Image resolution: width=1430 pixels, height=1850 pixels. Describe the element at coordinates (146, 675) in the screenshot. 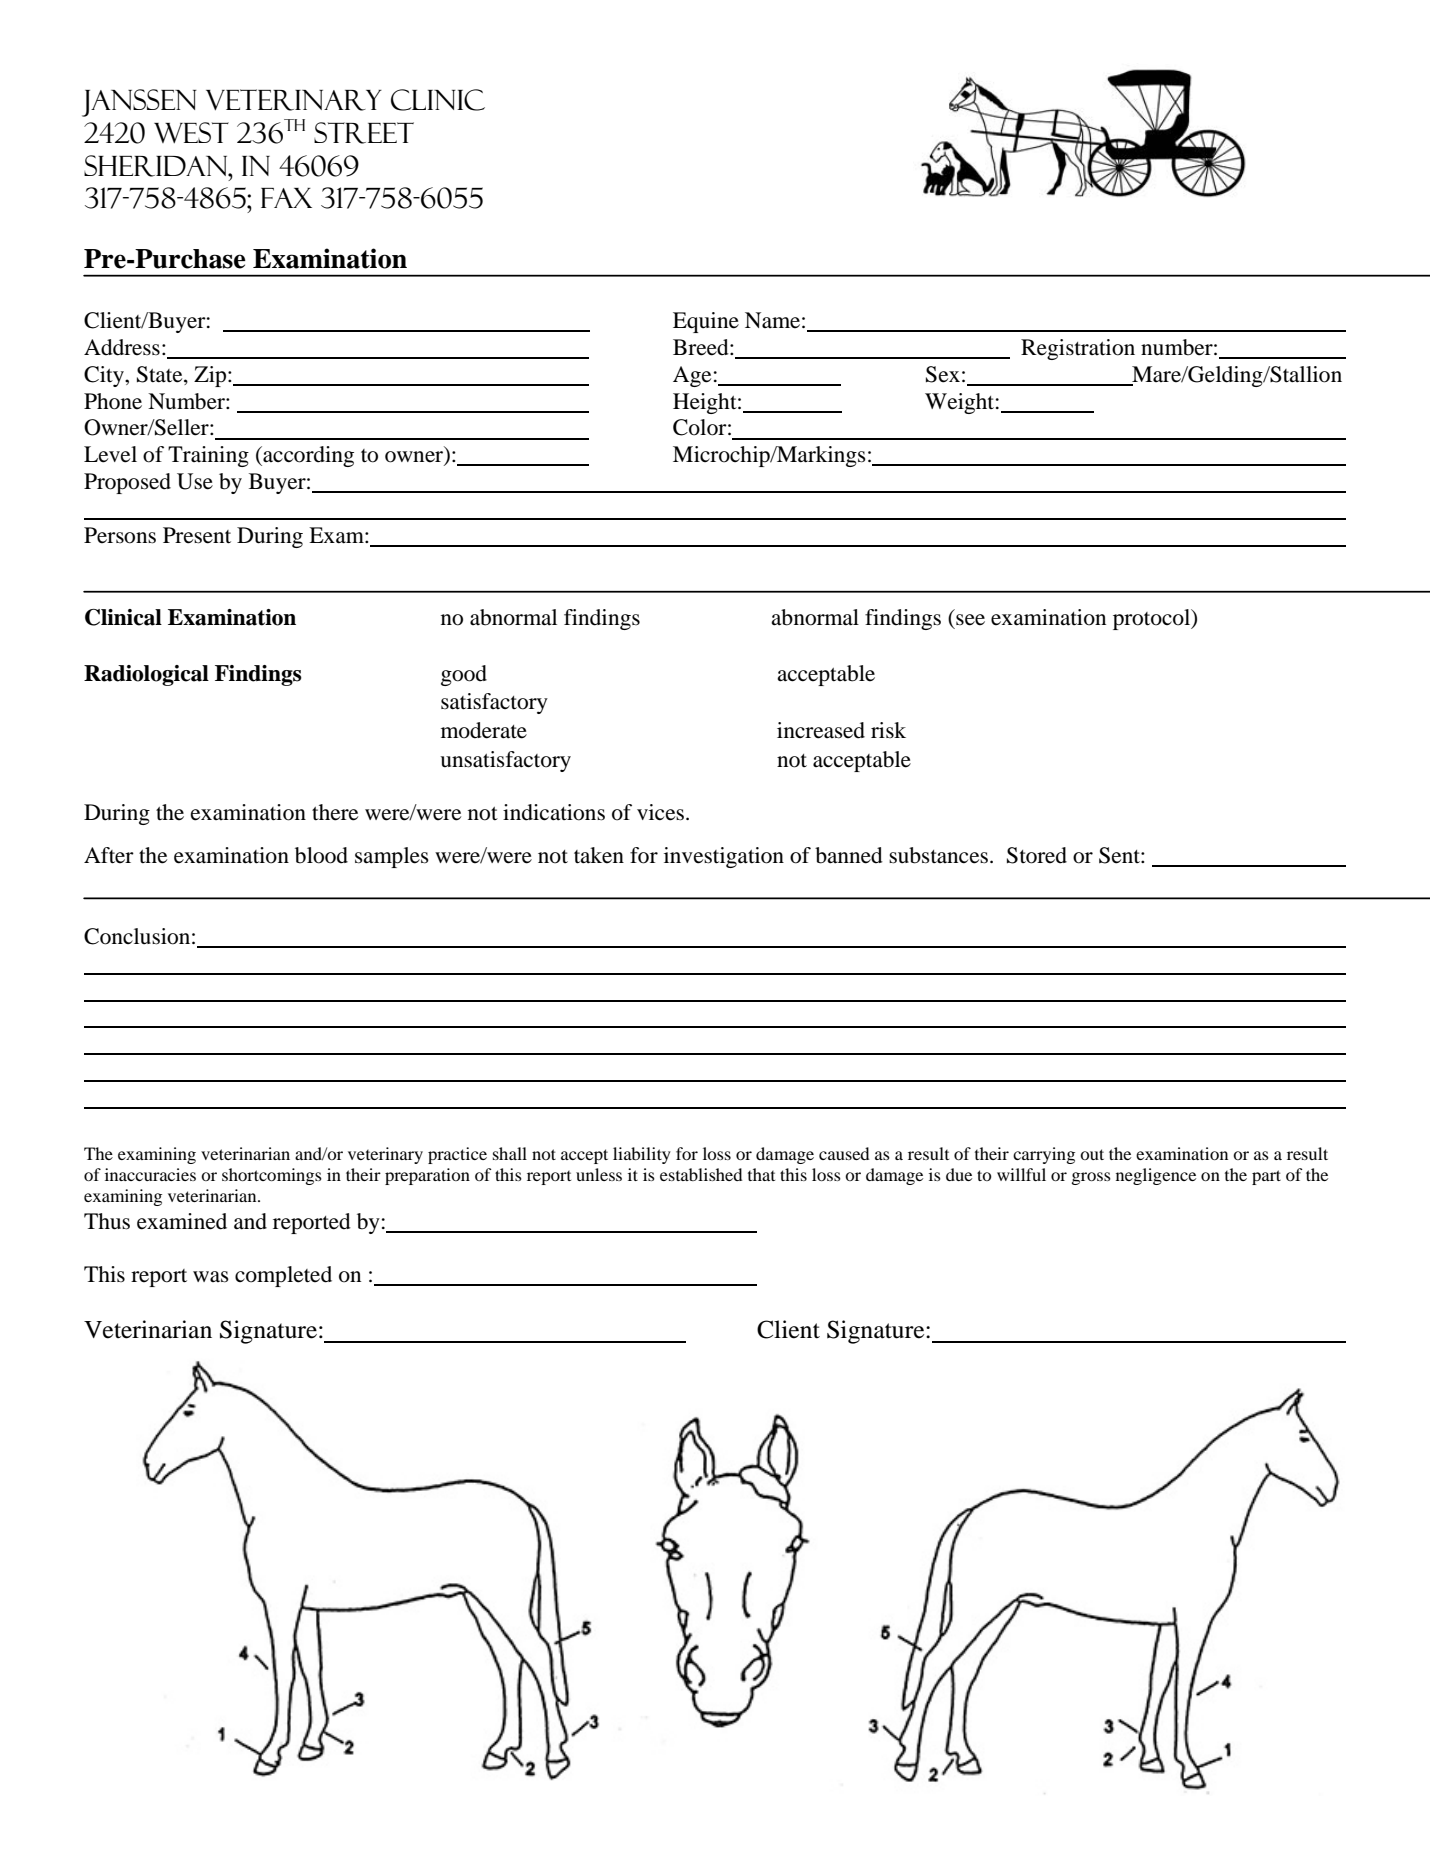

I see `Radiological` at that location.
